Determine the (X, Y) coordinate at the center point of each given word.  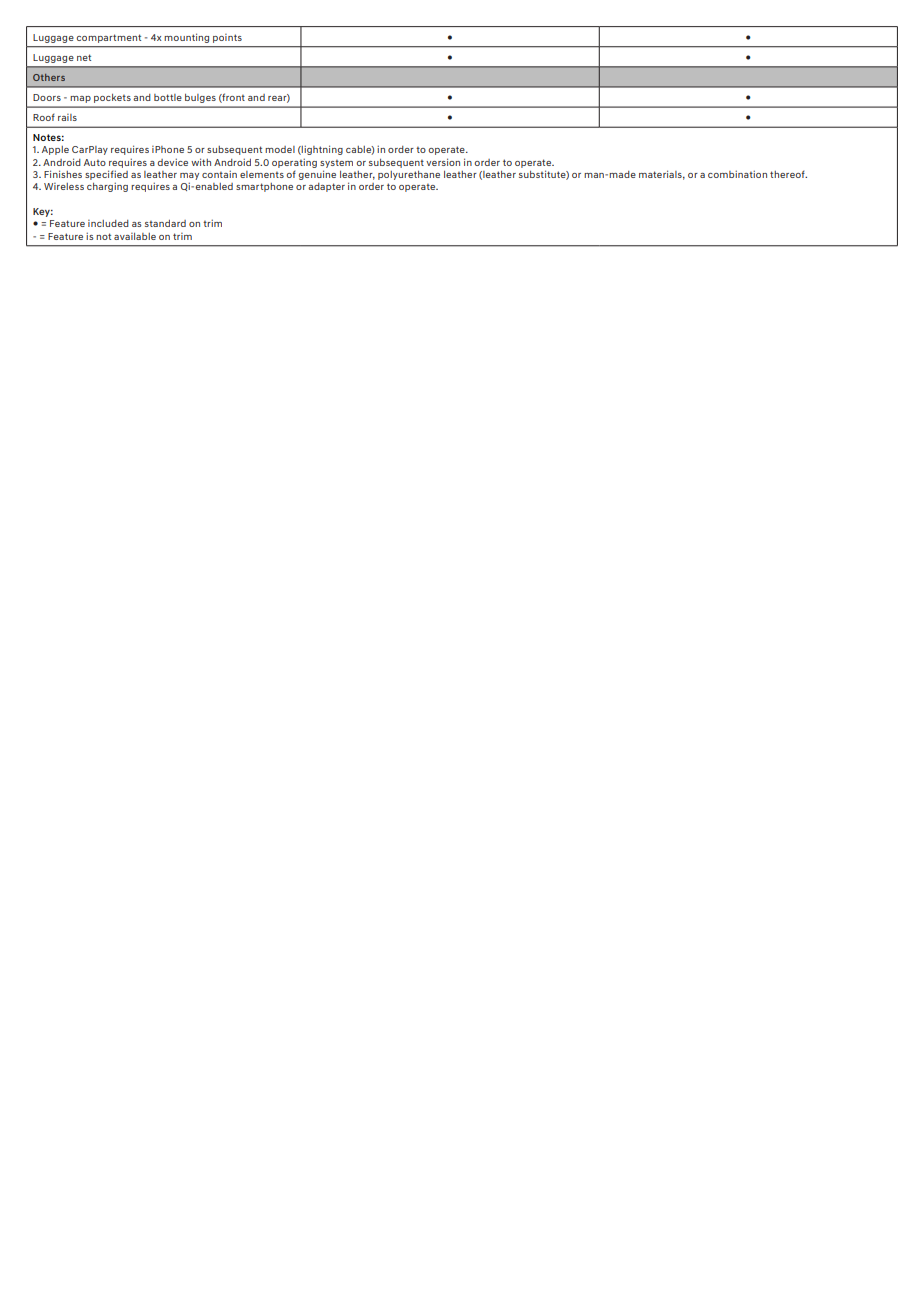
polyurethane (409, 175)
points (227, 38)
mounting (186, 38)
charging (107, 187)
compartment (108, 38)
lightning (321, 150)
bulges (200, 98)
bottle (168, 97)
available (135, 236)
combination (737, 174)
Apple (55, 150)
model (280, 149)
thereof (788, 174)
